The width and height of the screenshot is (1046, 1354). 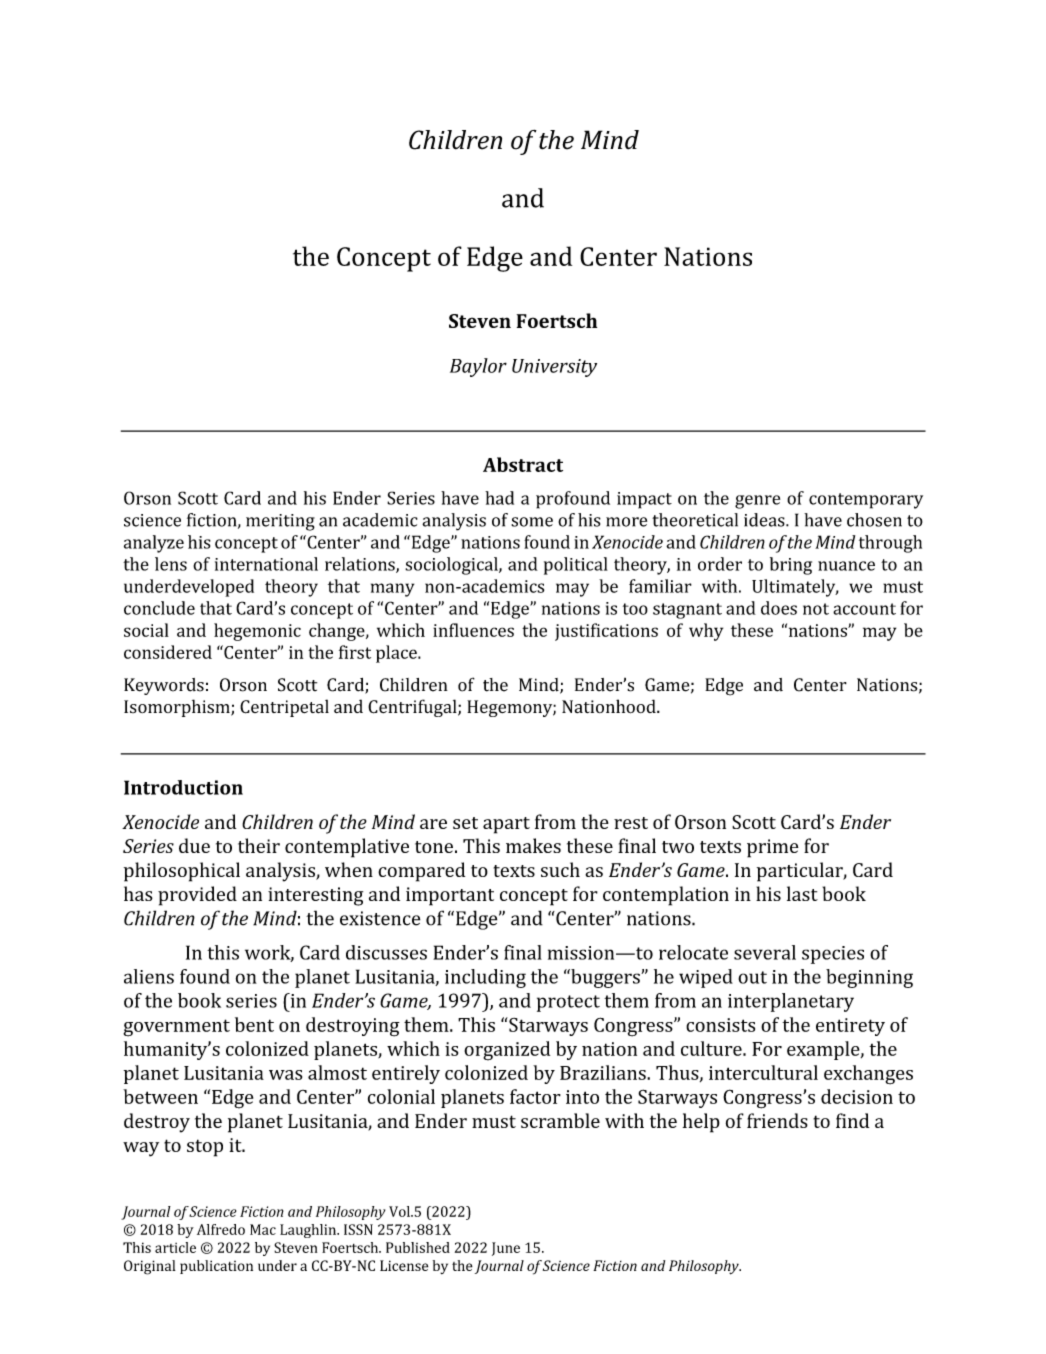 I want to click on aliens, so click(x=149, y=976).
